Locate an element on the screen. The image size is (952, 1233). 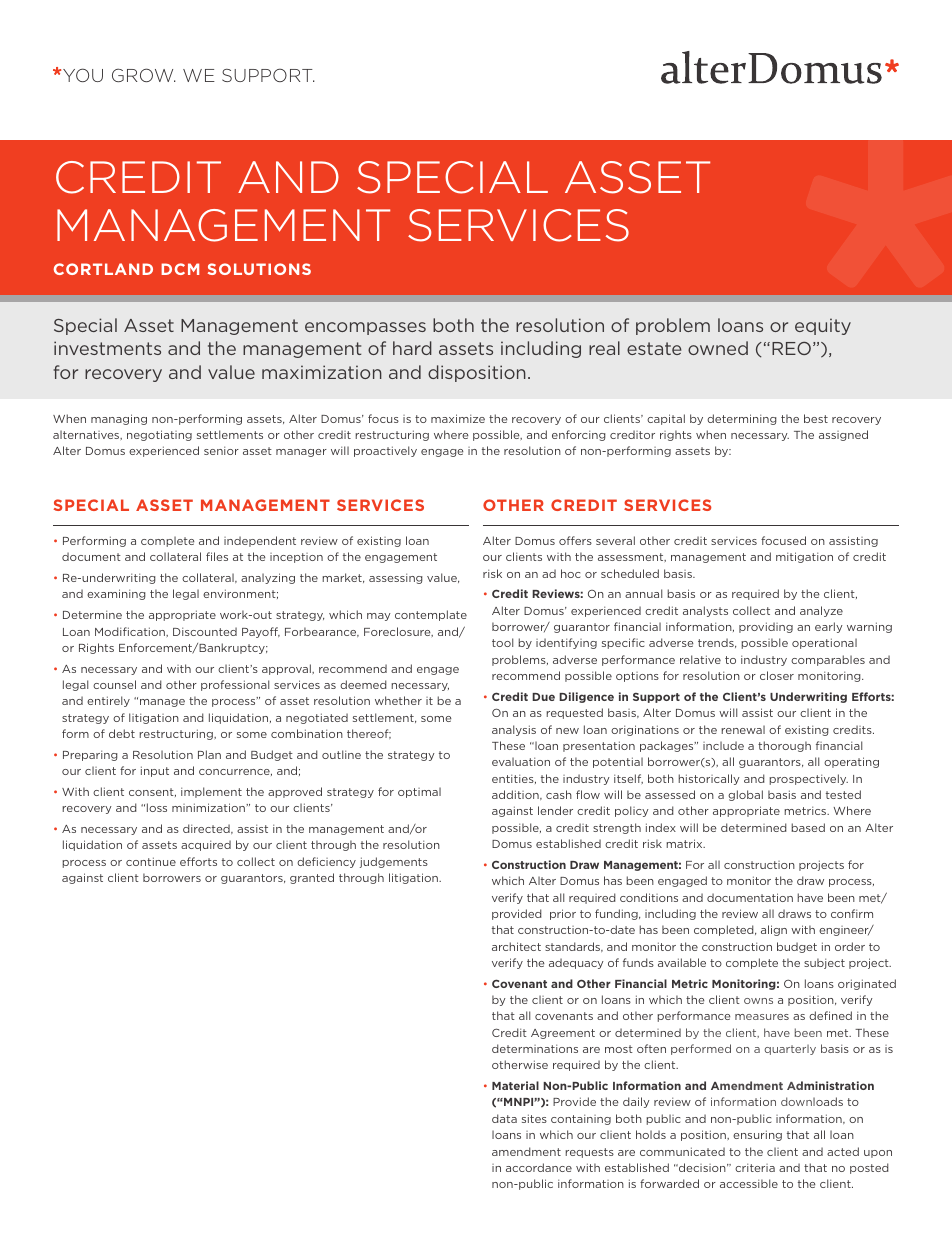
owned is located at coordinates (718, 348).
